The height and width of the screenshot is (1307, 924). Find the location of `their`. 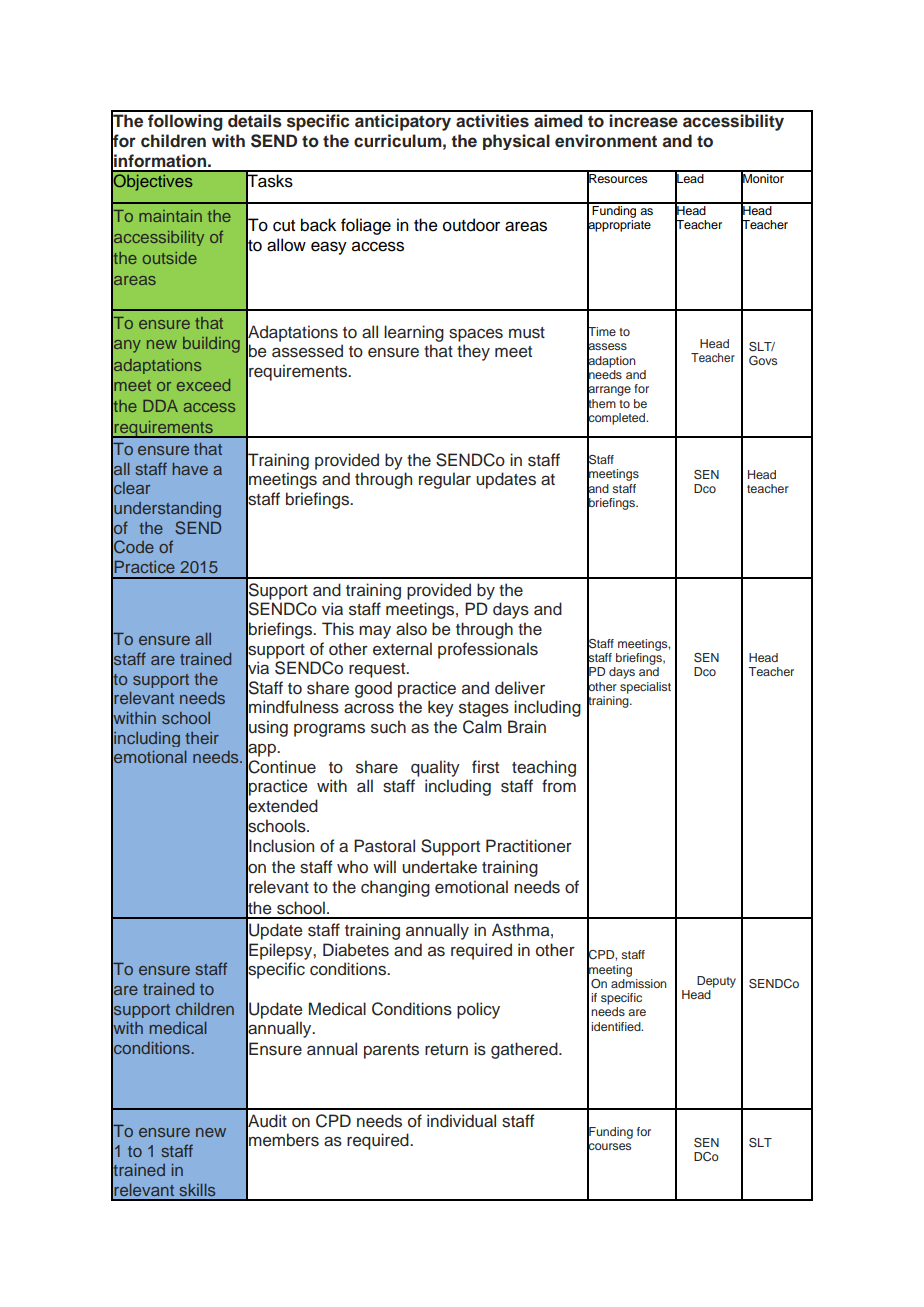

their is located at coordinates (202, 738).
